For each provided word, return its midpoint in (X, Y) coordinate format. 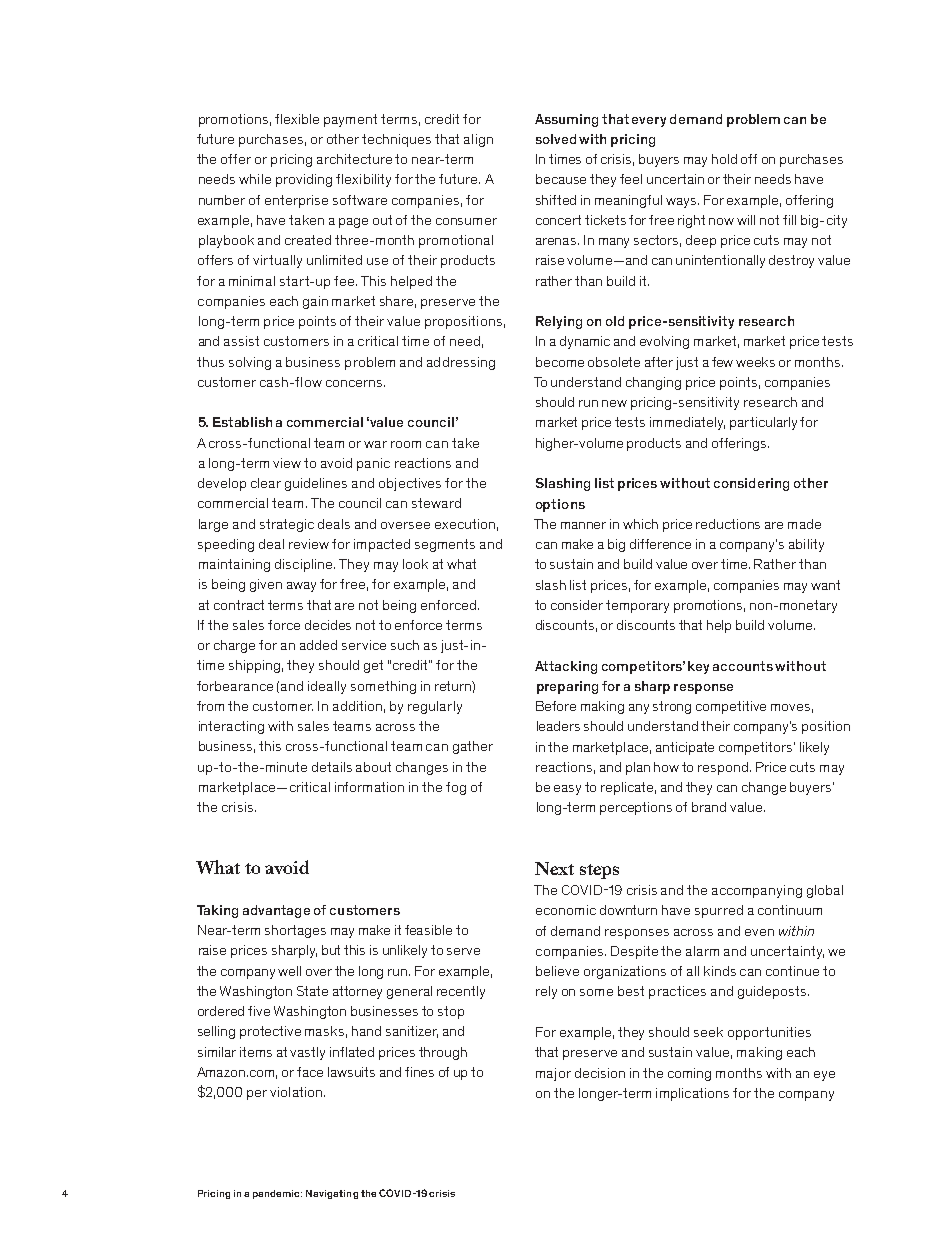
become (560, 362)
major (553, 1074)
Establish (242, 422)
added (318, 645)
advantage (276, 911)
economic (566, 910)
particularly (763, 423)
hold (724, 159)
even (759, 932)
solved (556, 139)
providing (304, 180)
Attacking (566, 667)
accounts (743, 666)
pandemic (277, 1194)
